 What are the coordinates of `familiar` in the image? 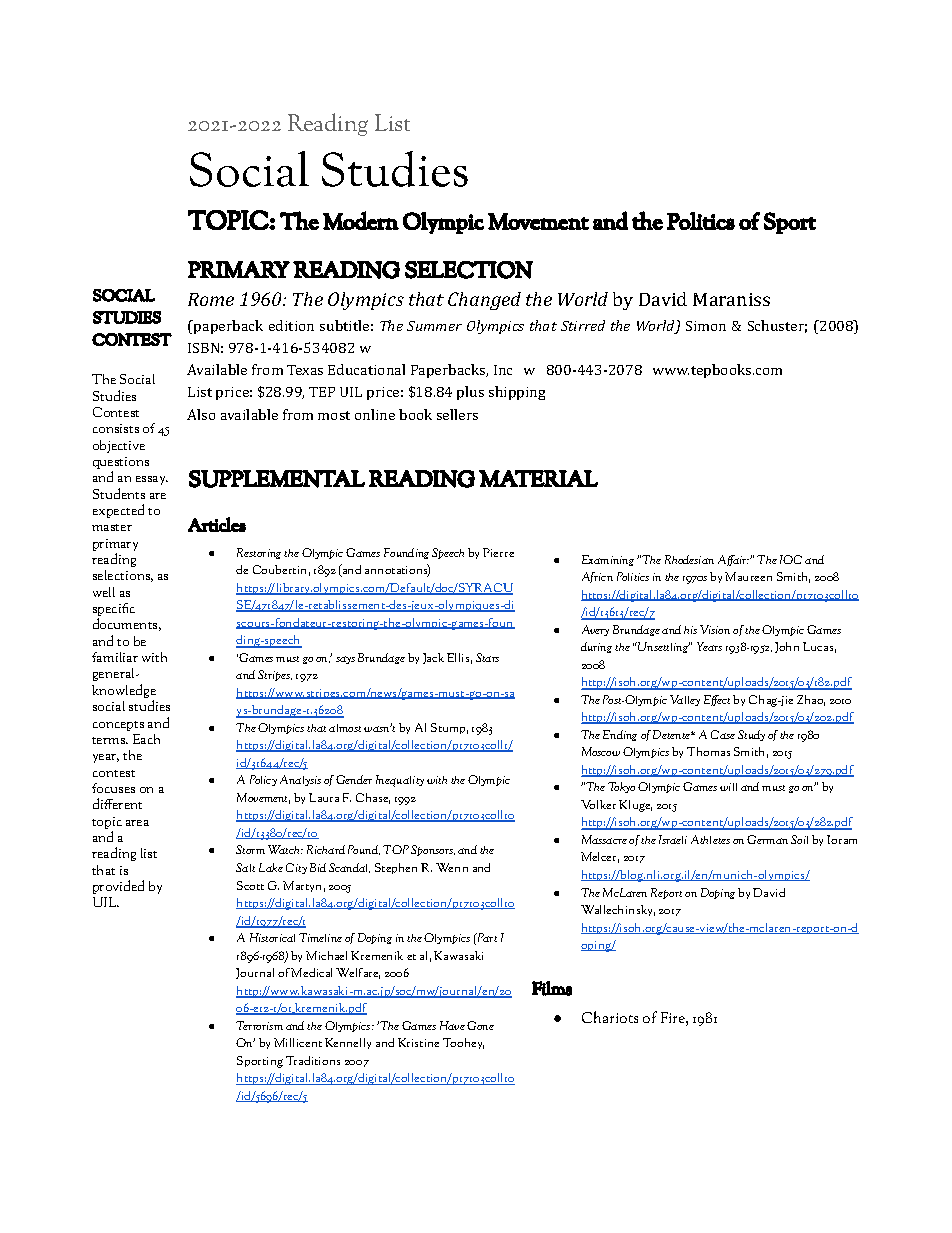 It's located at (115, 657).
